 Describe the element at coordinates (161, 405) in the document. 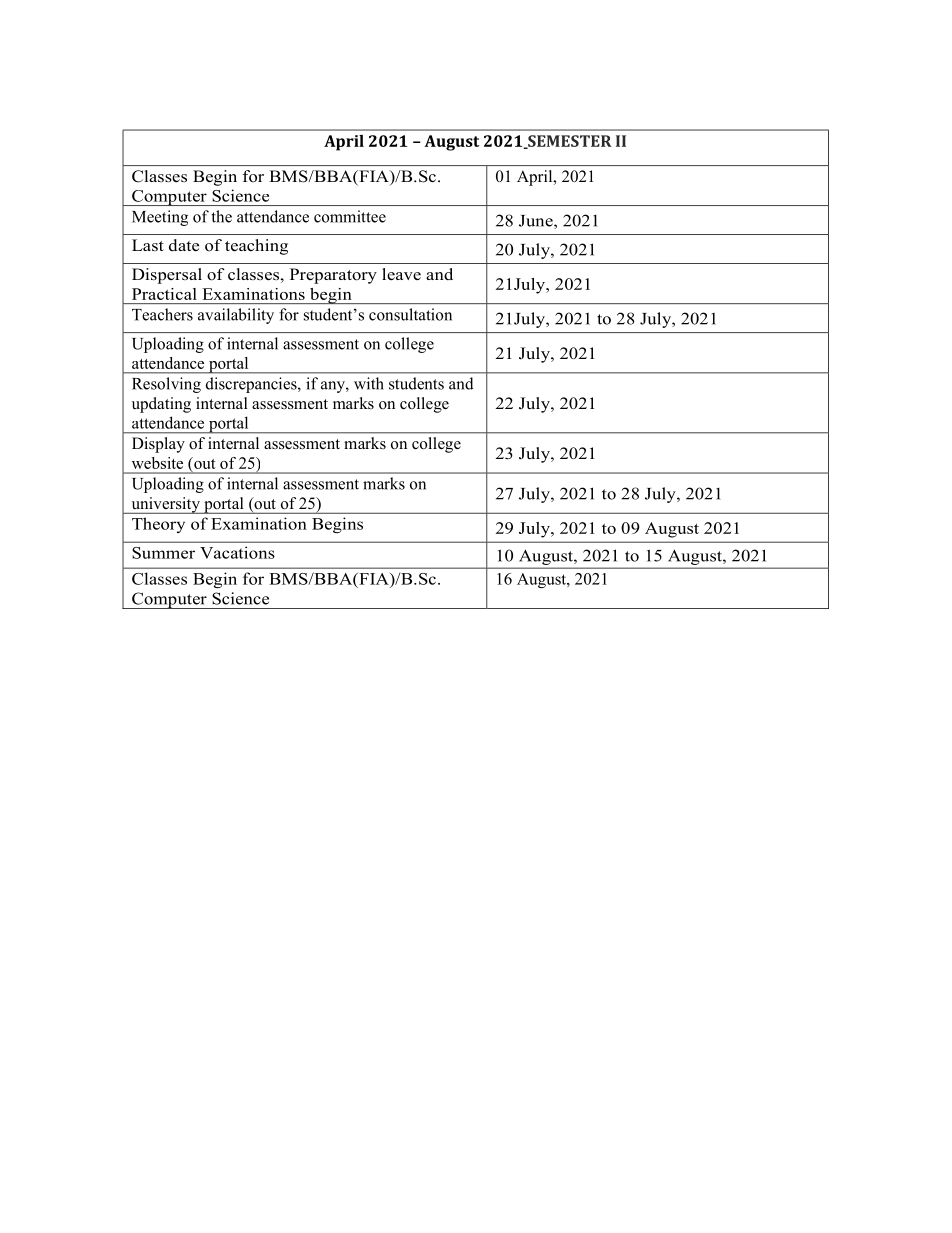

I see `updating` at that location.
